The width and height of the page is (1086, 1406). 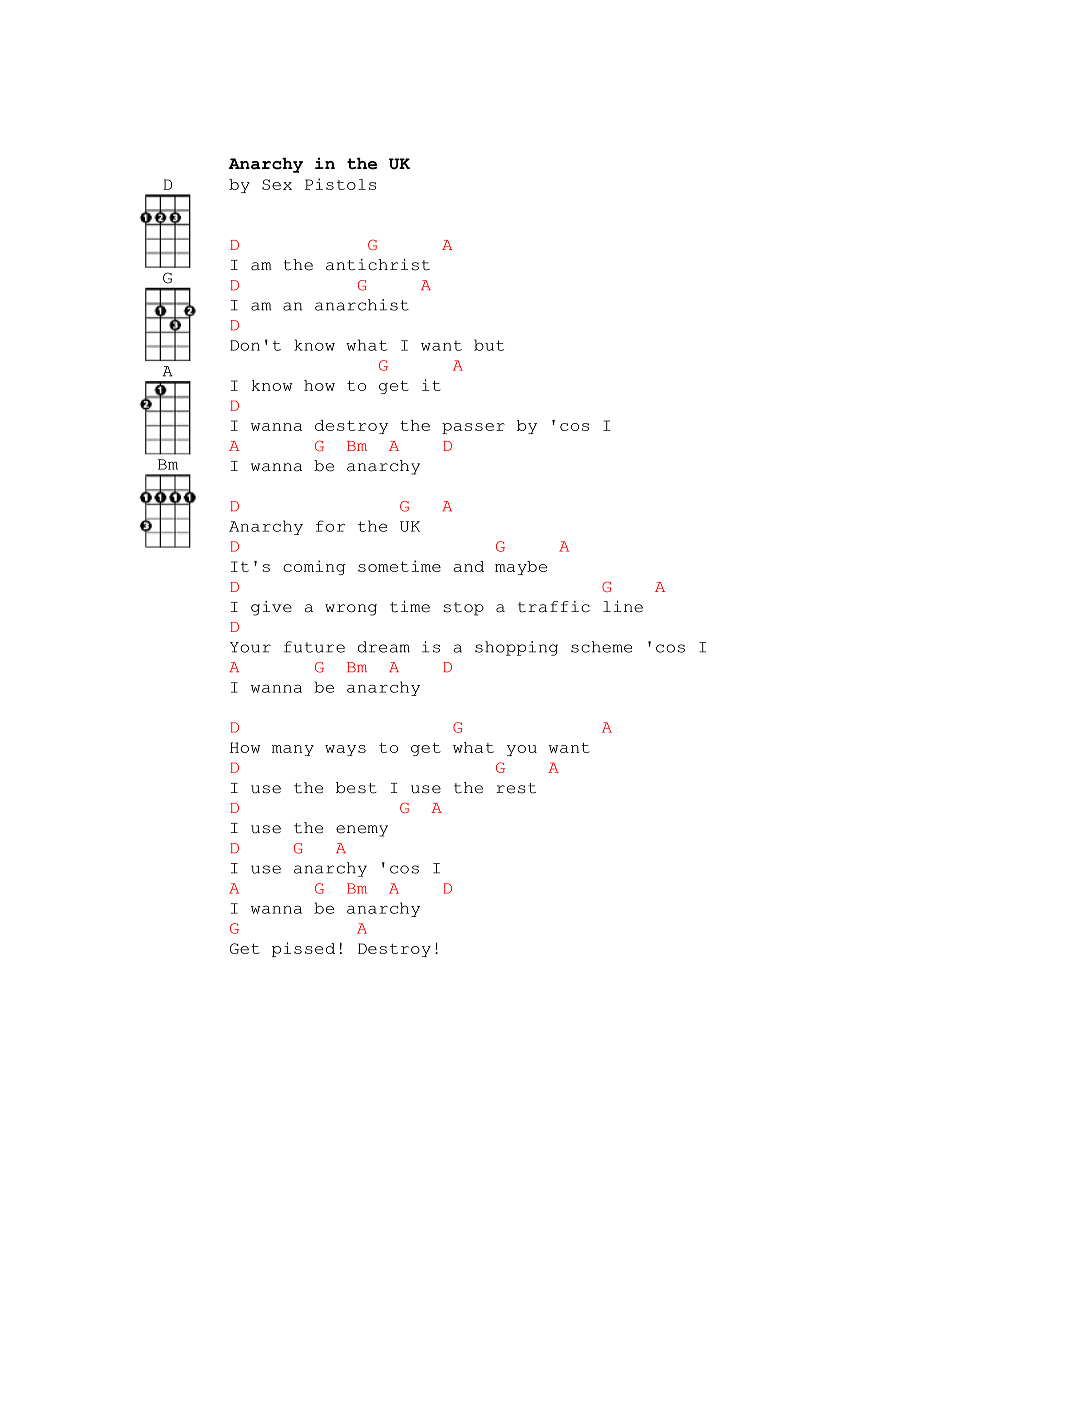 What do you see at coordinates (330, 526) in the page?
I see `for` at bounding box center [330, 526].
